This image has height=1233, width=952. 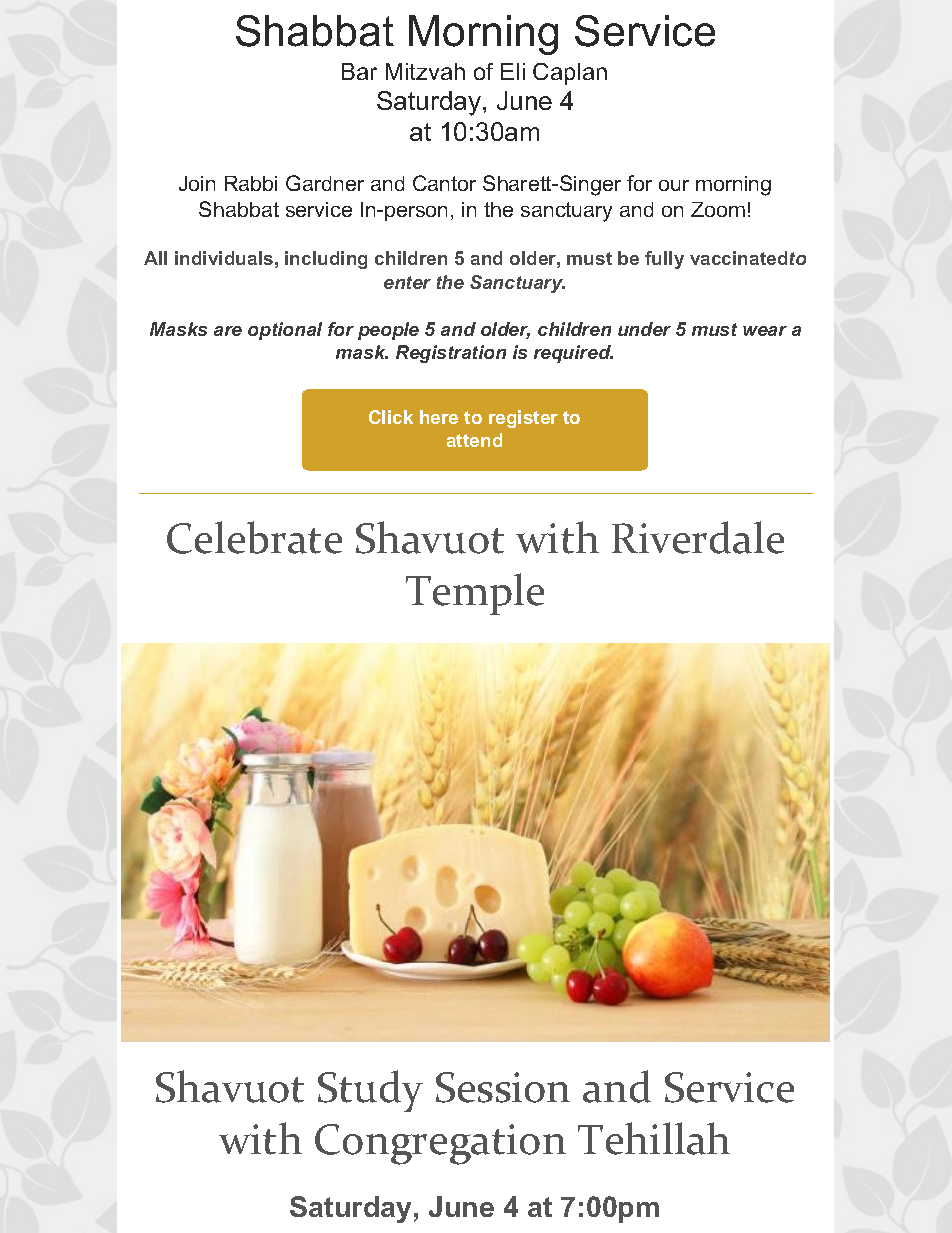 What do you see at coordinates (475, 594) in the image?
I see `Temple` at bounding box center [475, 594].
